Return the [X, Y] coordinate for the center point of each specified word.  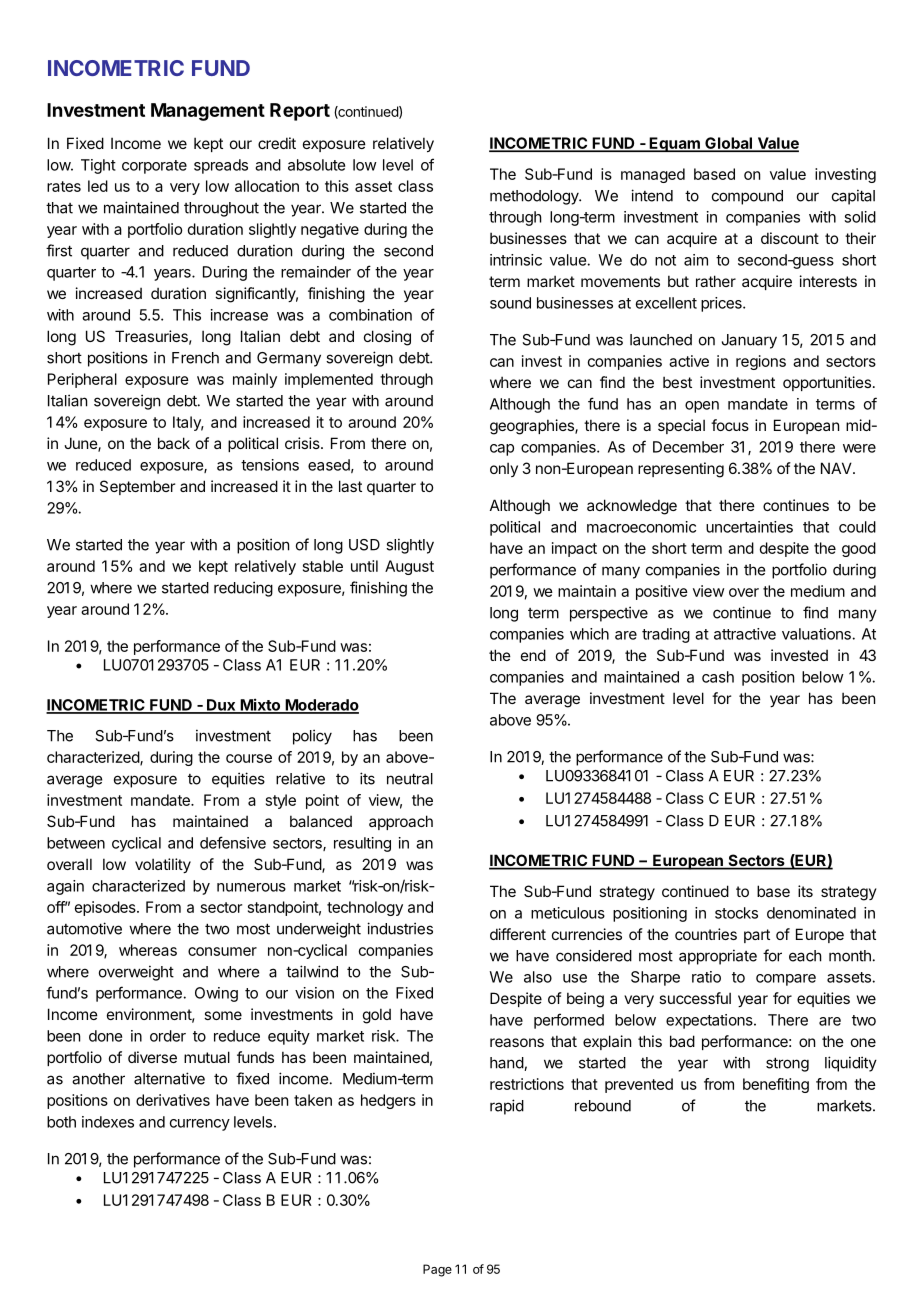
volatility [163, 865]
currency [200, 1125]
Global [728, 144]
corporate [154, 167]
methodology [535, 197]
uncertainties [749, 527]
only [504, 469]
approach [401, 822]
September [137, 487]
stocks [736, 913]
